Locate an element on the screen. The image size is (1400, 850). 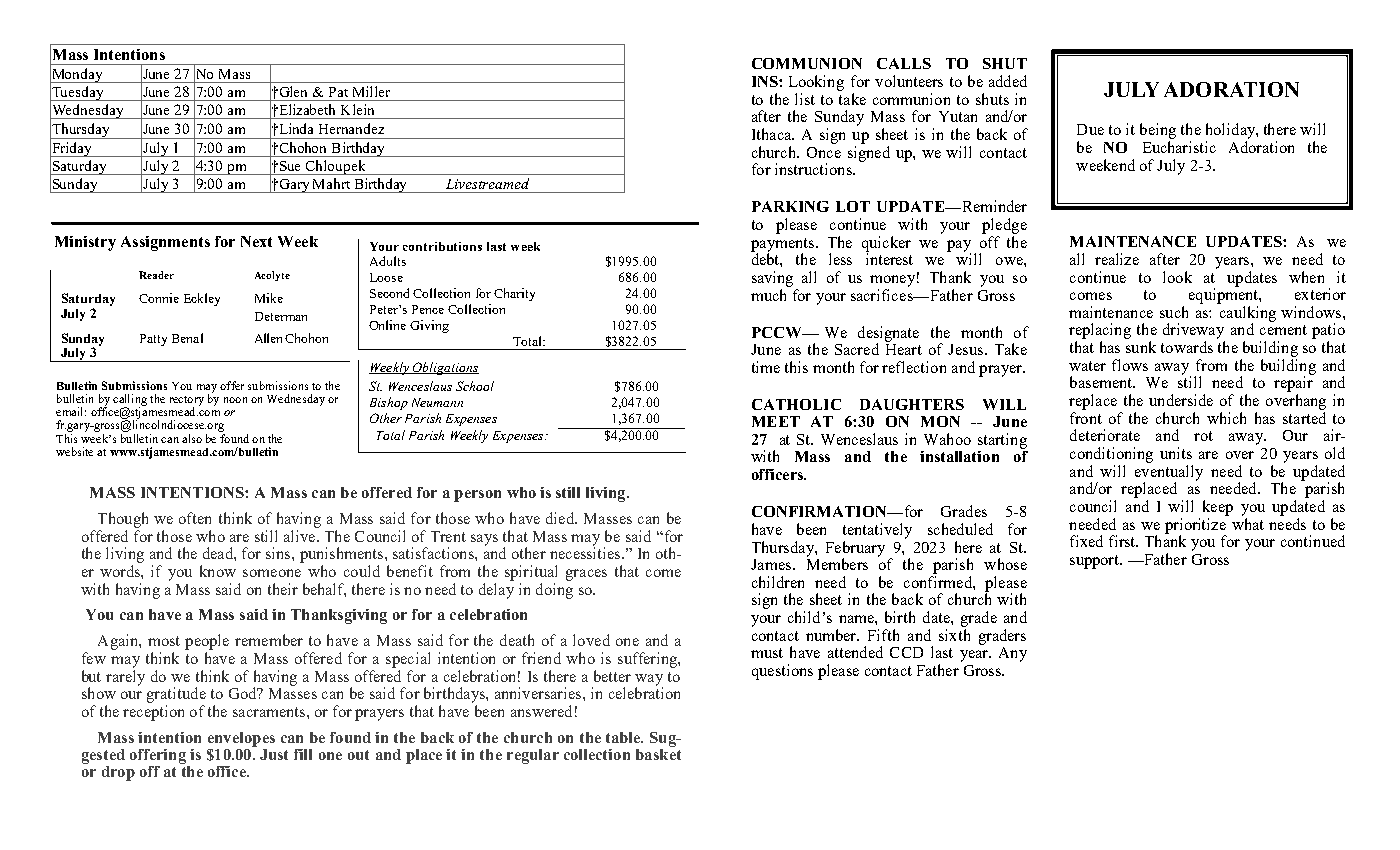
payments is located at coordinates (782, 246).
